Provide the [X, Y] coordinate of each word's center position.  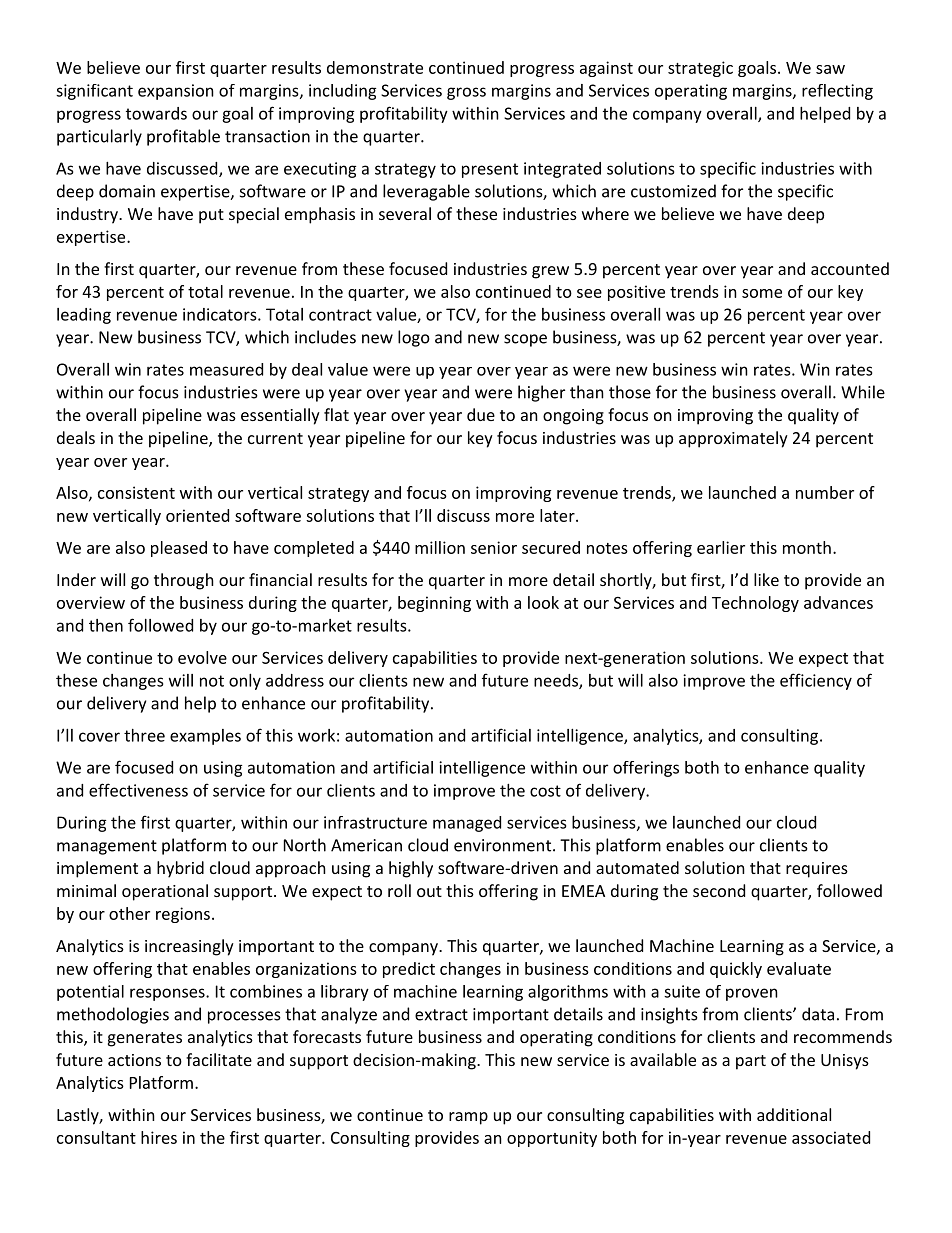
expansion [176, 92]
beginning [434, 604]
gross [466, 93]
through [184, 581]
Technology [755, 604]
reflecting [837, 92]
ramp [468, 1118]
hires [159, 1137]
